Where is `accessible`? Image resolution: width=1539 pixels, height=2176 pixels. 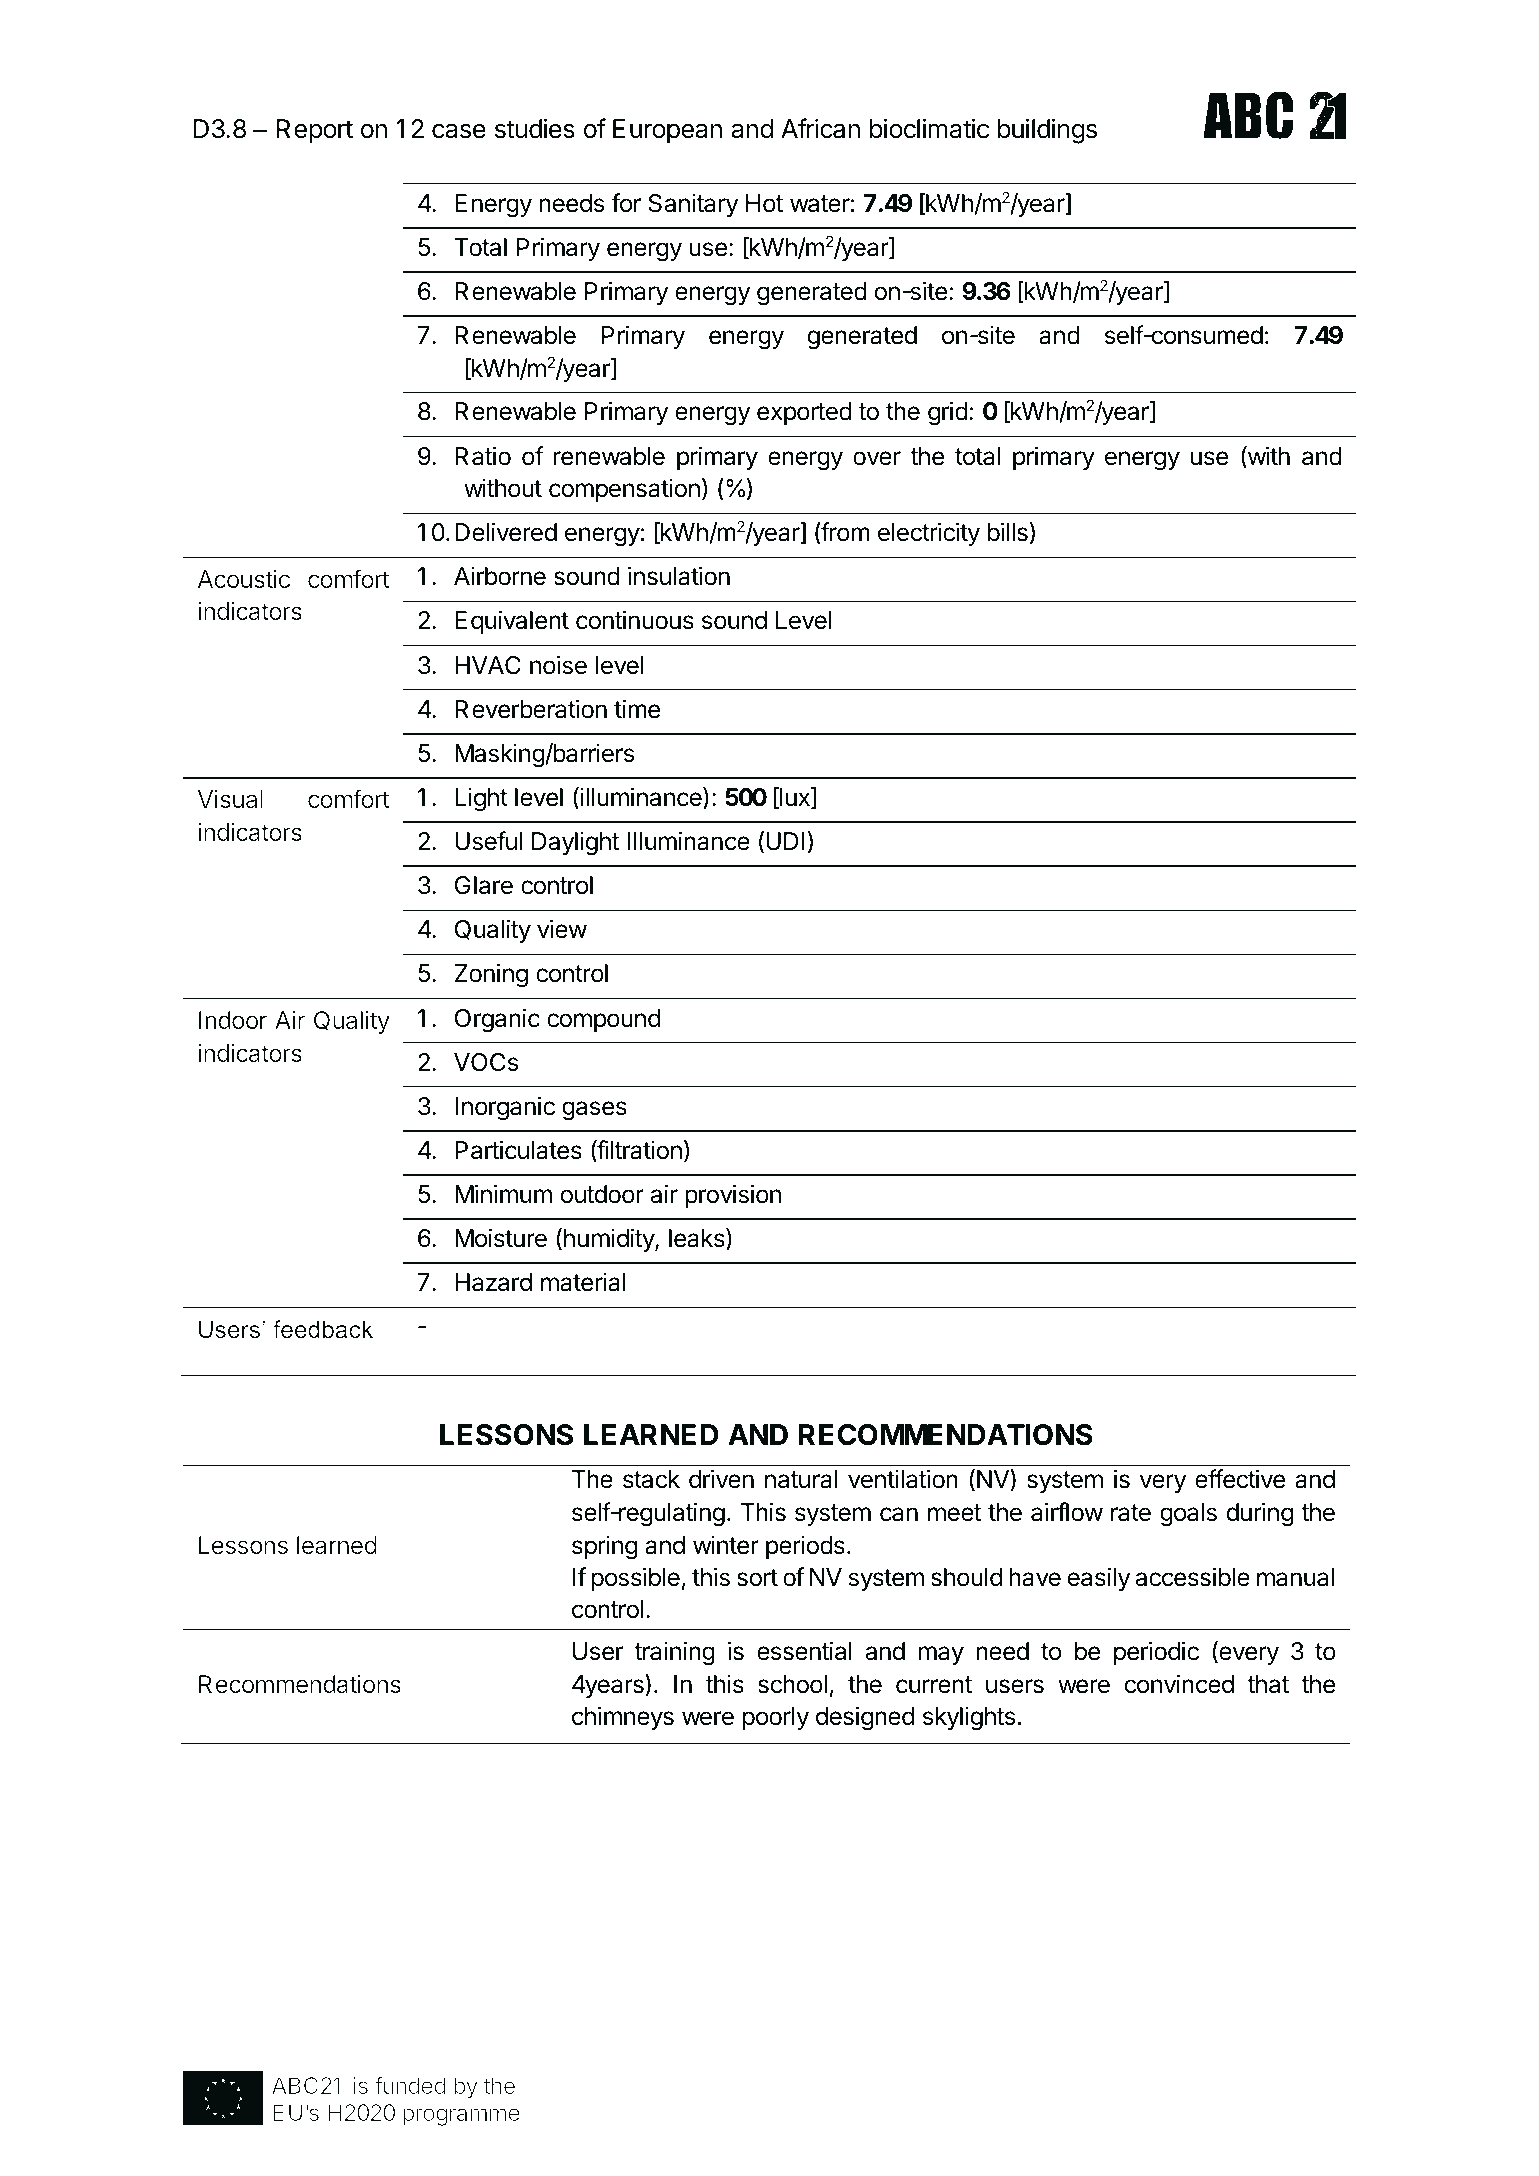 accessible is located at coordinates (1193, 1577).
